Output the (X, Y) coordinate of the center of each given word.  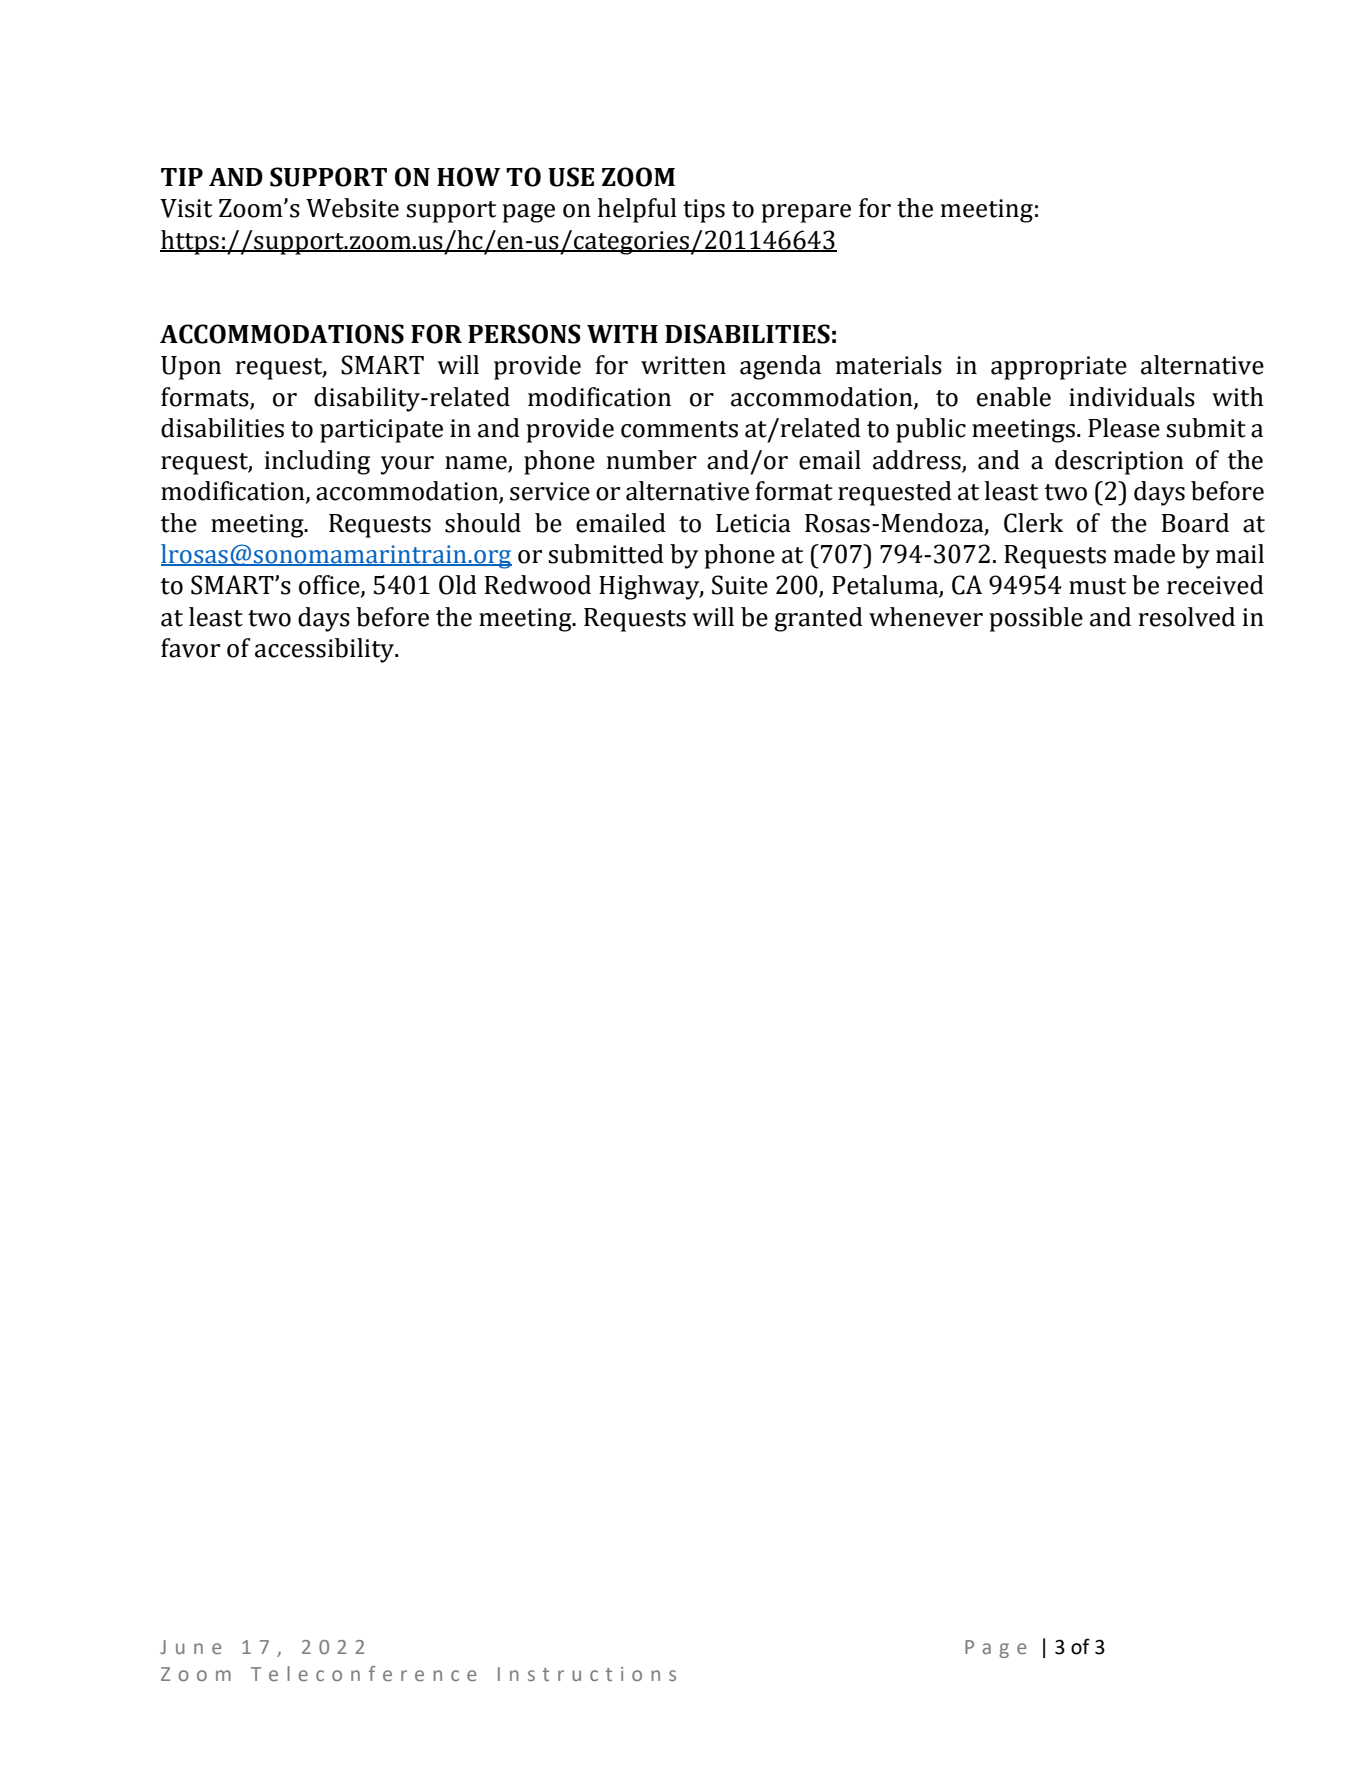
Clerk (1034, 523)
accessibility (325, 650)
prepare (806, 213)
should (483, 523)
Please (1124, 428)
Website (352, 208)
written (683, 365)
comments (679, 429)
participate (381, 431)
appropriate (1059, 368)
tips (704, 211)
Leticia (753, 523)
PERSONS (524, 334)
